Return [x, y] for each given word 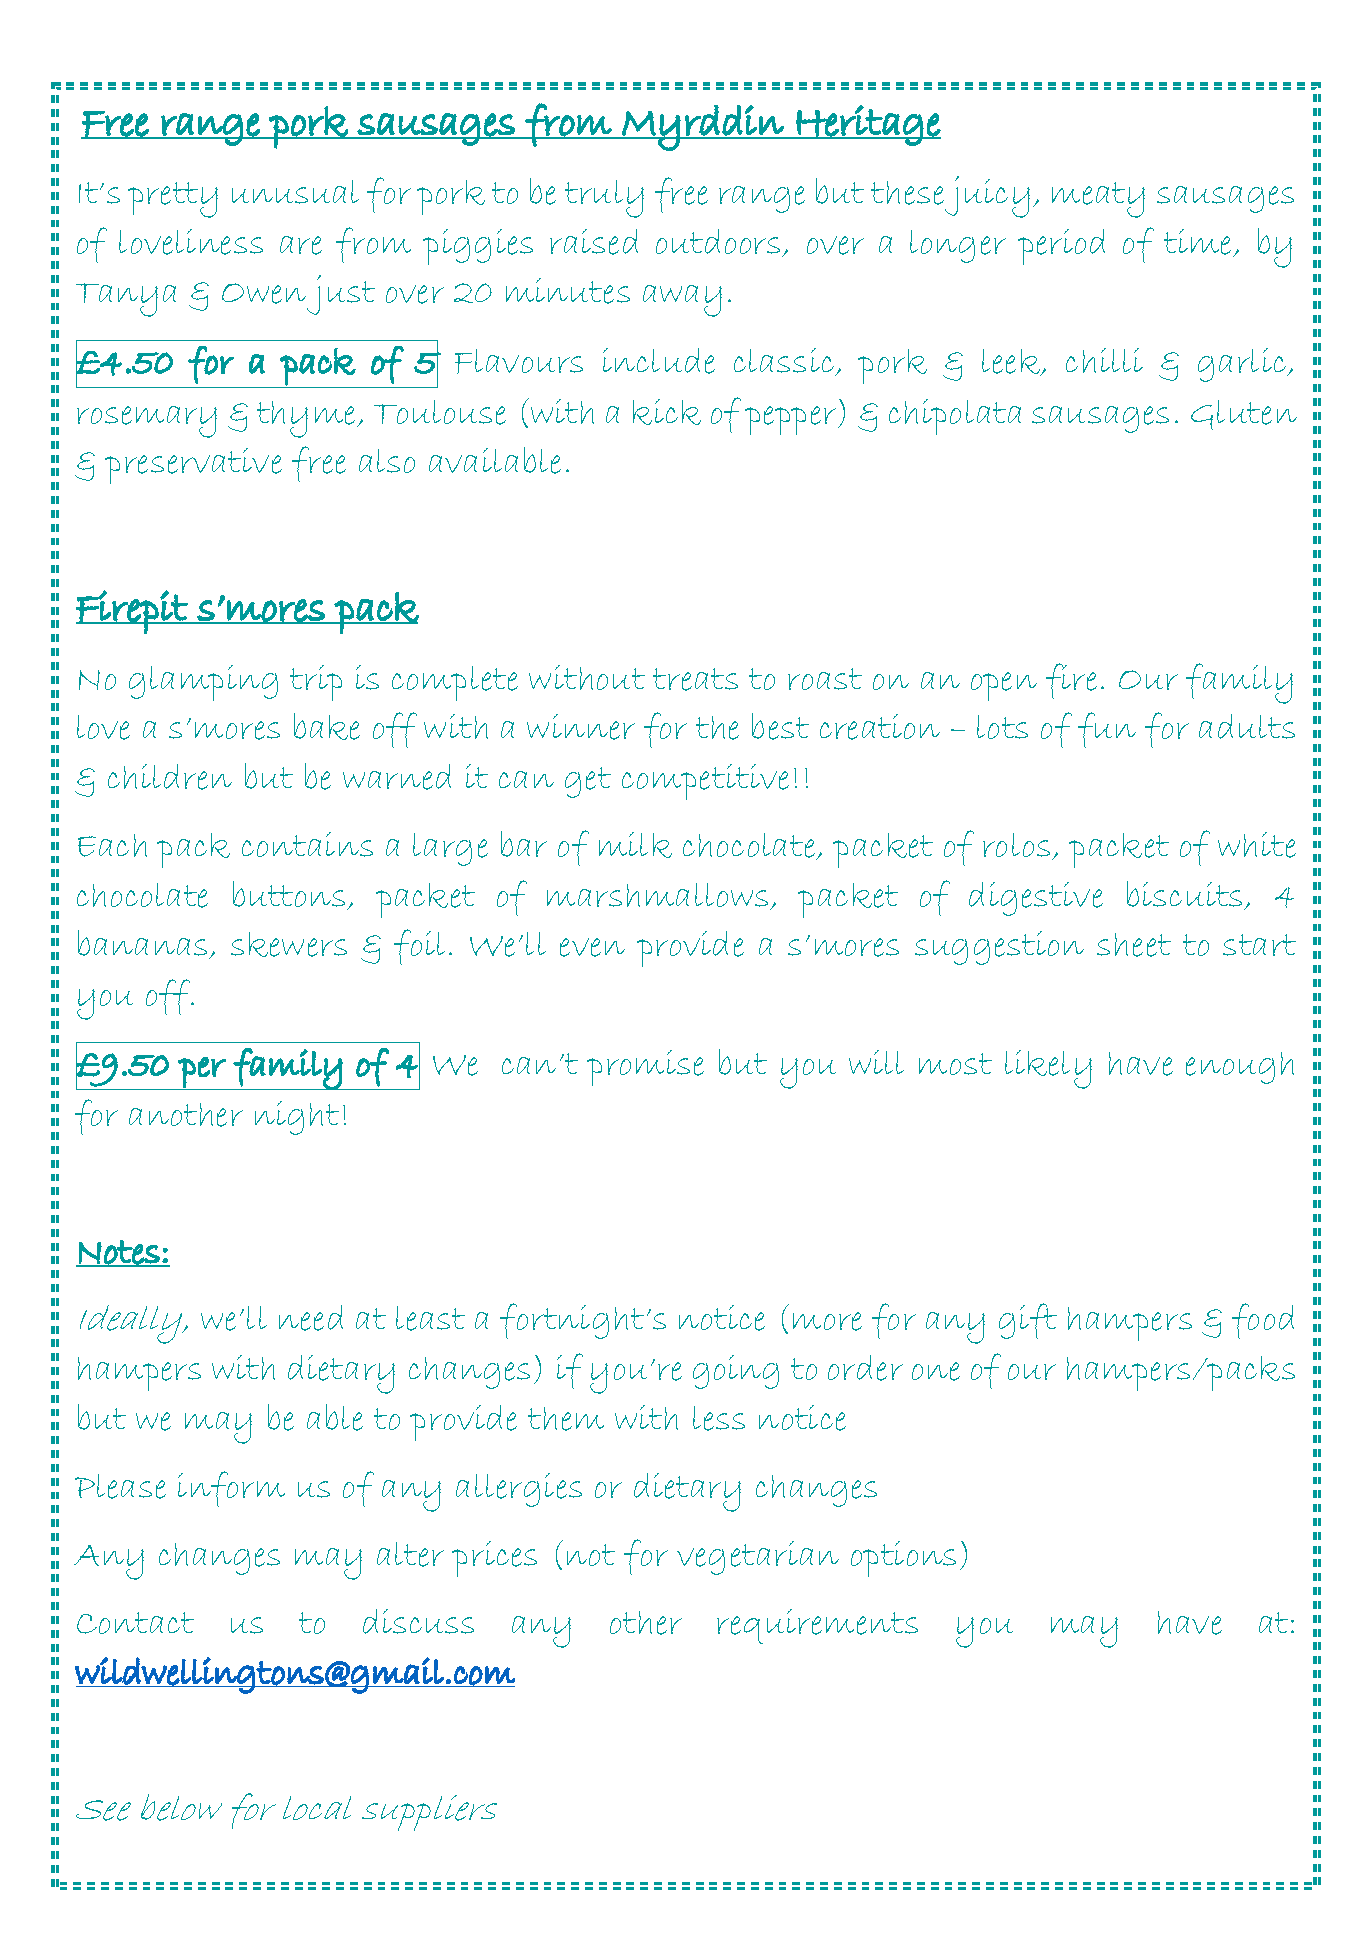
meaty [1098, 200]
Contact [135, 1623]
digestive [1036, 899]
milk [635, 845]
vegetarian [758, 1558]
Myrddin [703, 128]
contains [307, 844]
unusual [295, 192]
